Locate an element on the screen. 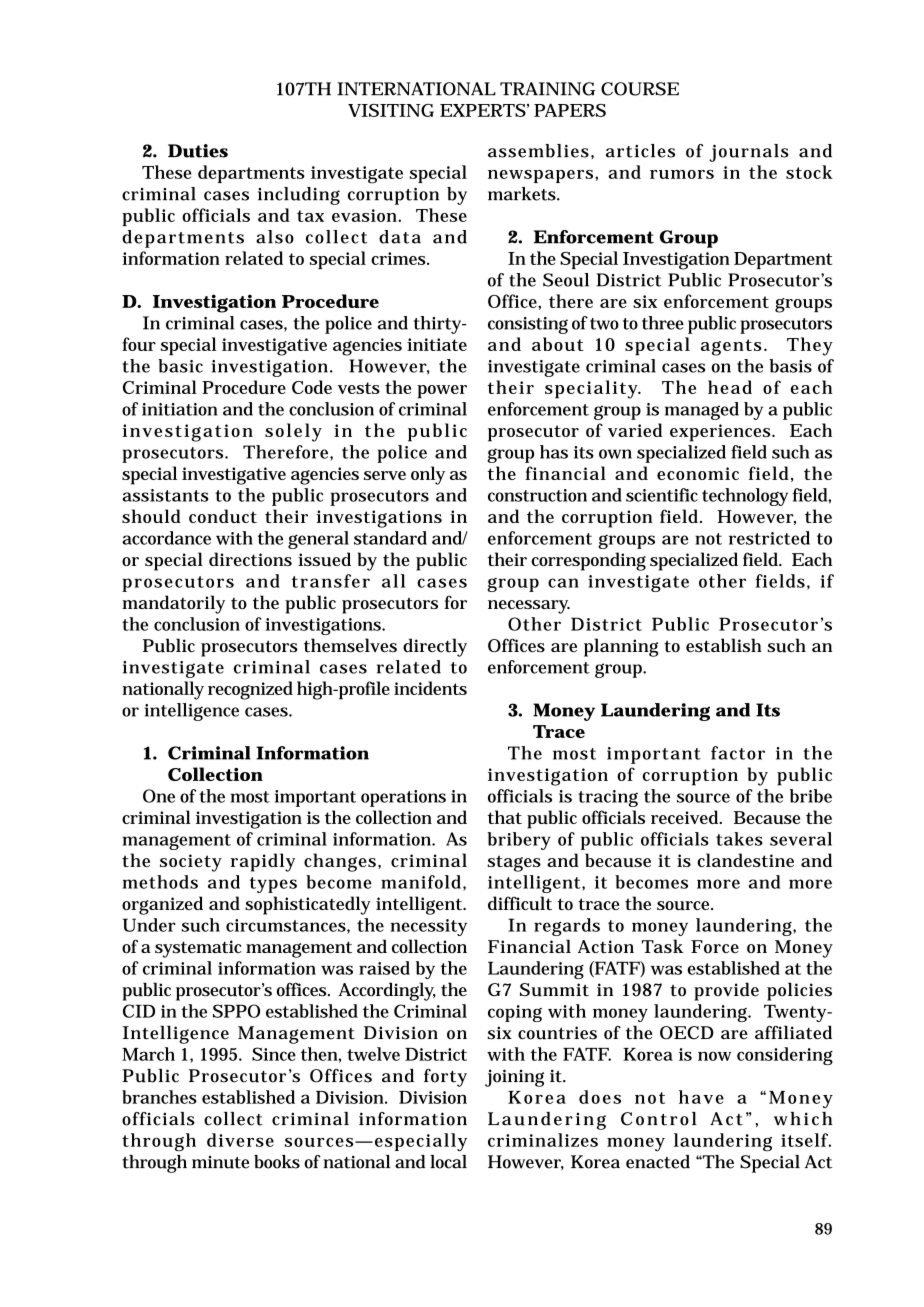 The height and width of the screenshot is (1307, 924). only is located at coordinates (428, 475).
